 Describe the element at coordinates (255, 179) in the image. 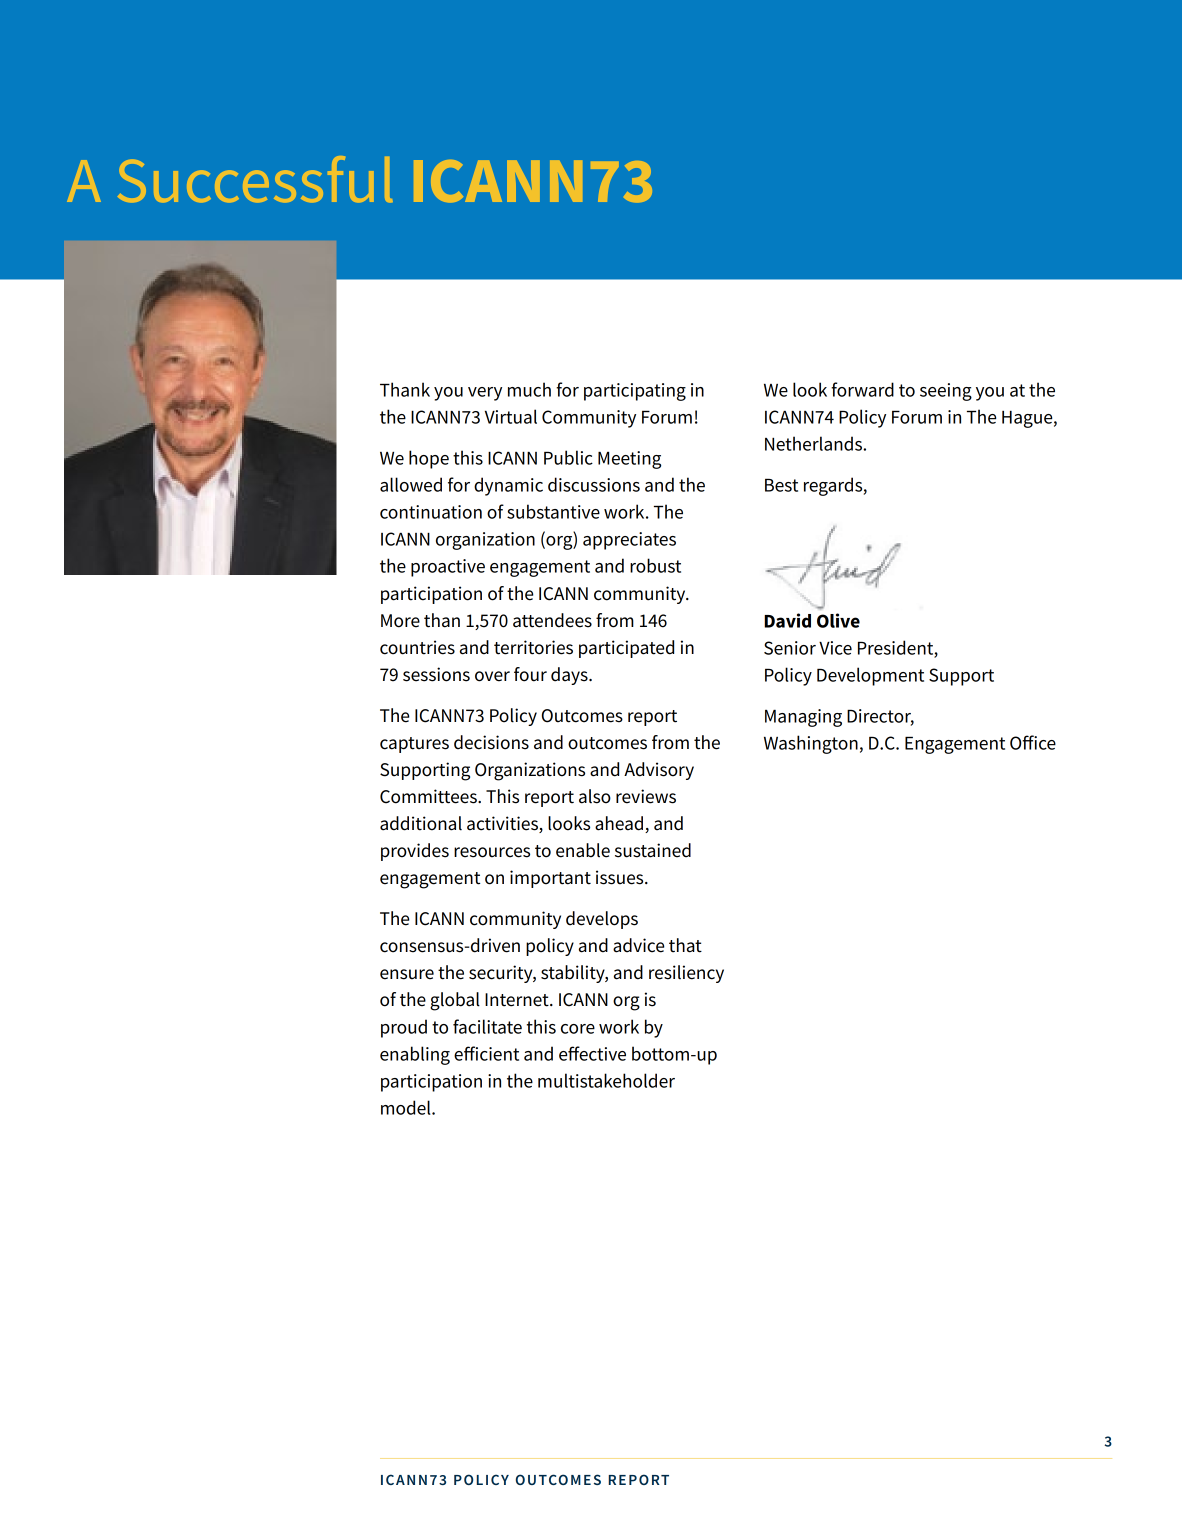

I see `Successful` at that location.
